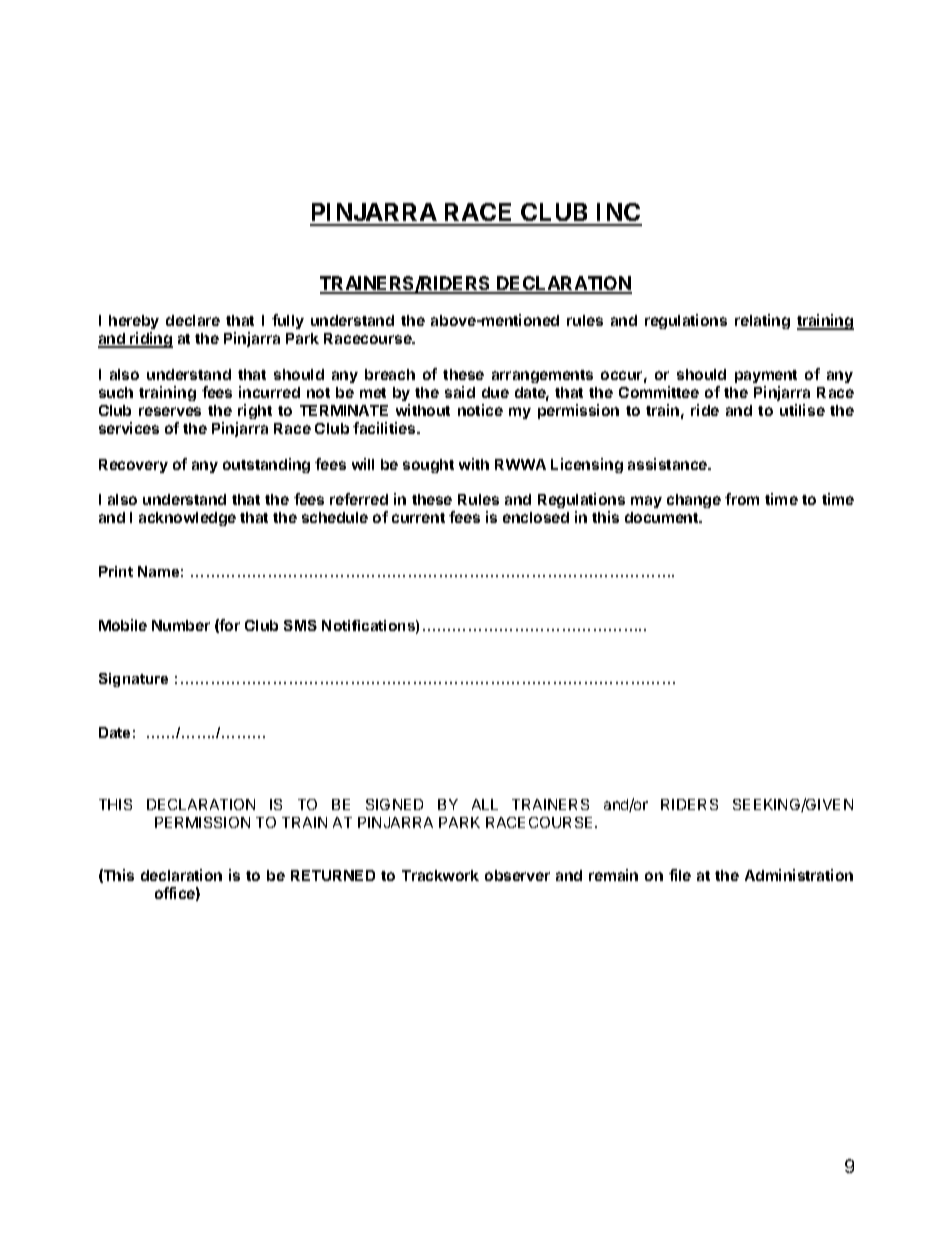 This image has width=952, height=1233. Describe the element at coordinates (390, 374) in the image. I see `breach` at that location.
